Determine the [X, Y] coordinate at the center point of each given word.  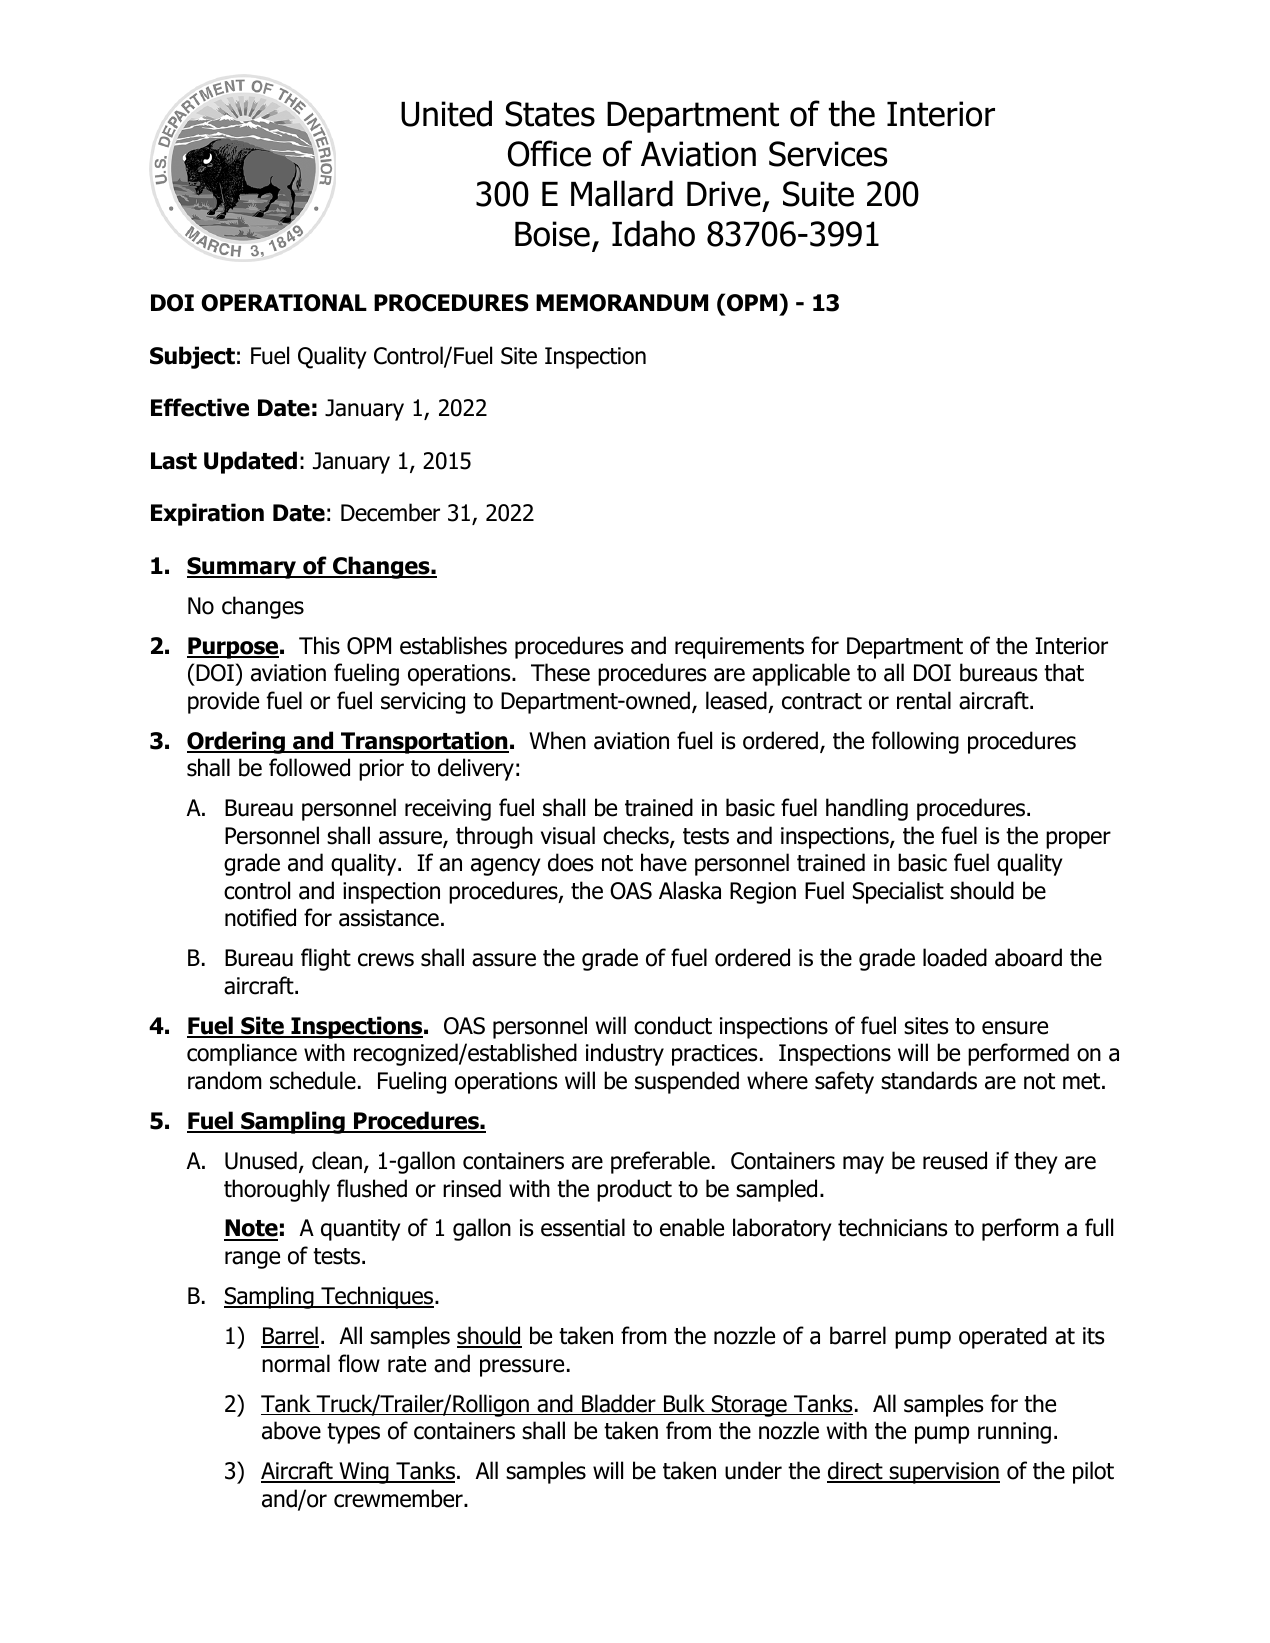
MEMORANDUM [622, 303]
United [446, 113]
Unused [261, 1160]
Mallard [622, 193]
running [1014, 1433]
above [291, 1430]
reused [955, 1160]
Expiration [207, 514]
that [1064, 672]
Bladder [619, 1404]
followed [309, 767]
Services [828, 154]
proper [1078, 840]
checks [637, 836]
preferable [660, 1162]
